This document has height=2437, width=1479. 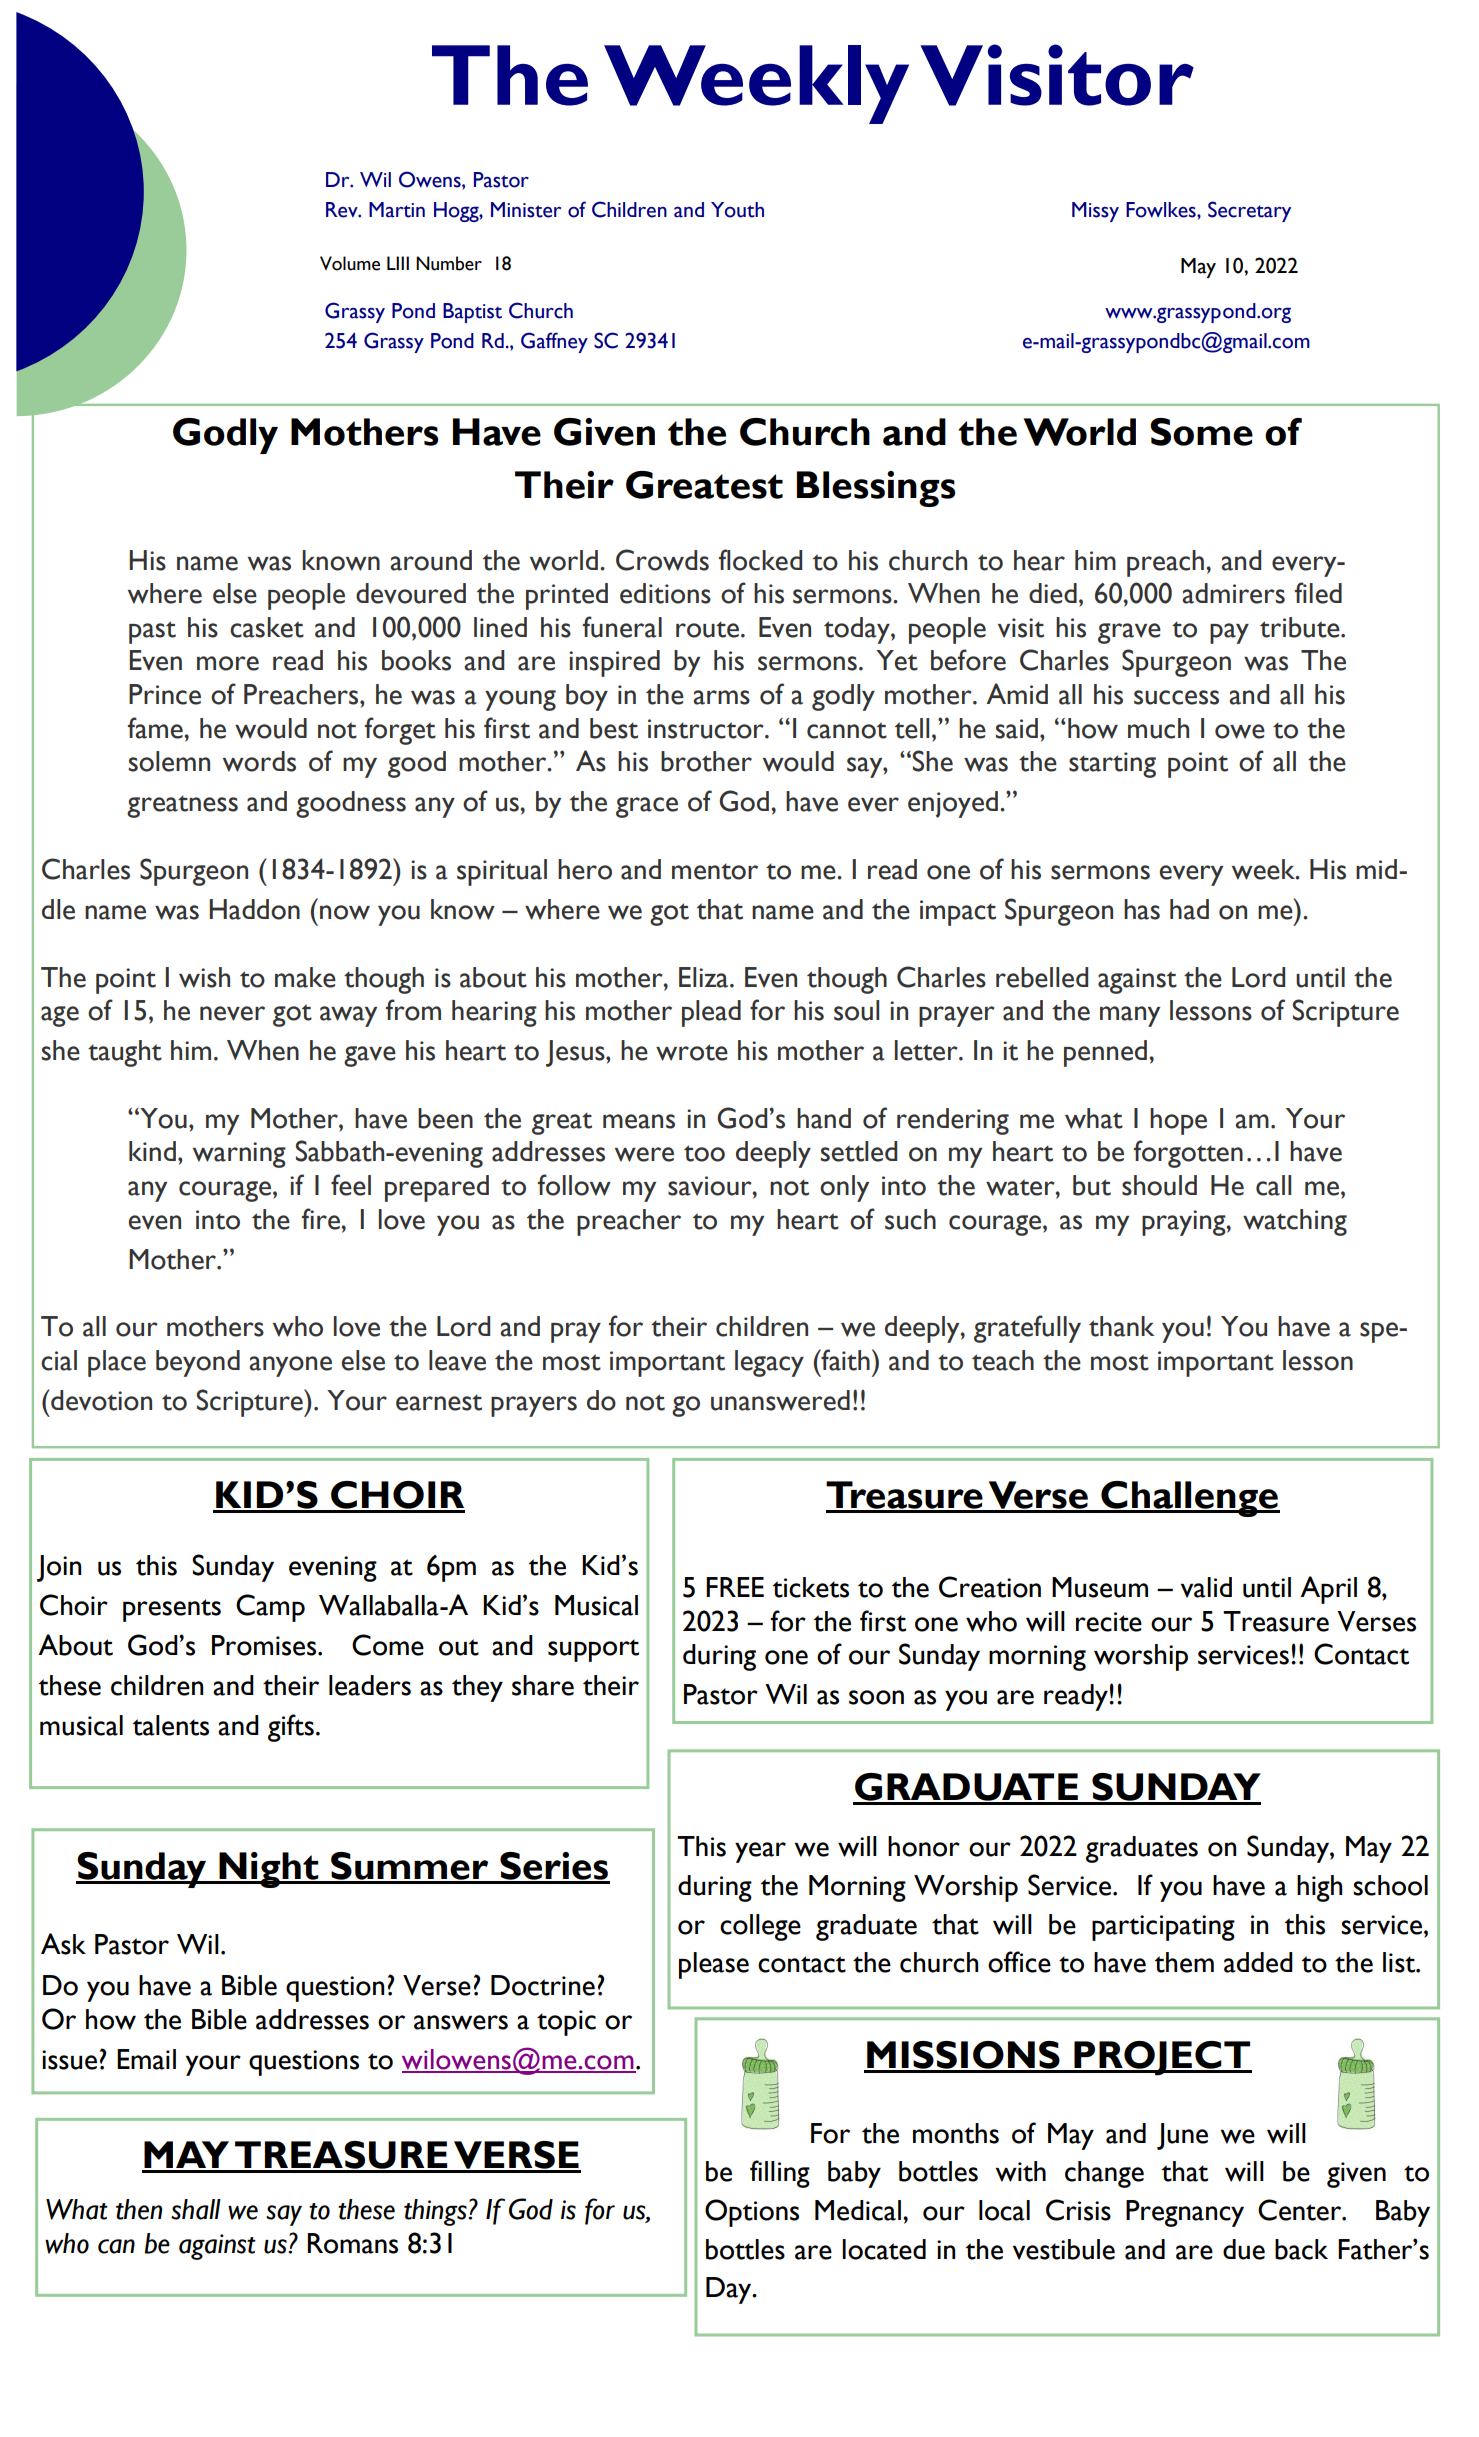 I want to click on route, so click(x=707, y=629).
